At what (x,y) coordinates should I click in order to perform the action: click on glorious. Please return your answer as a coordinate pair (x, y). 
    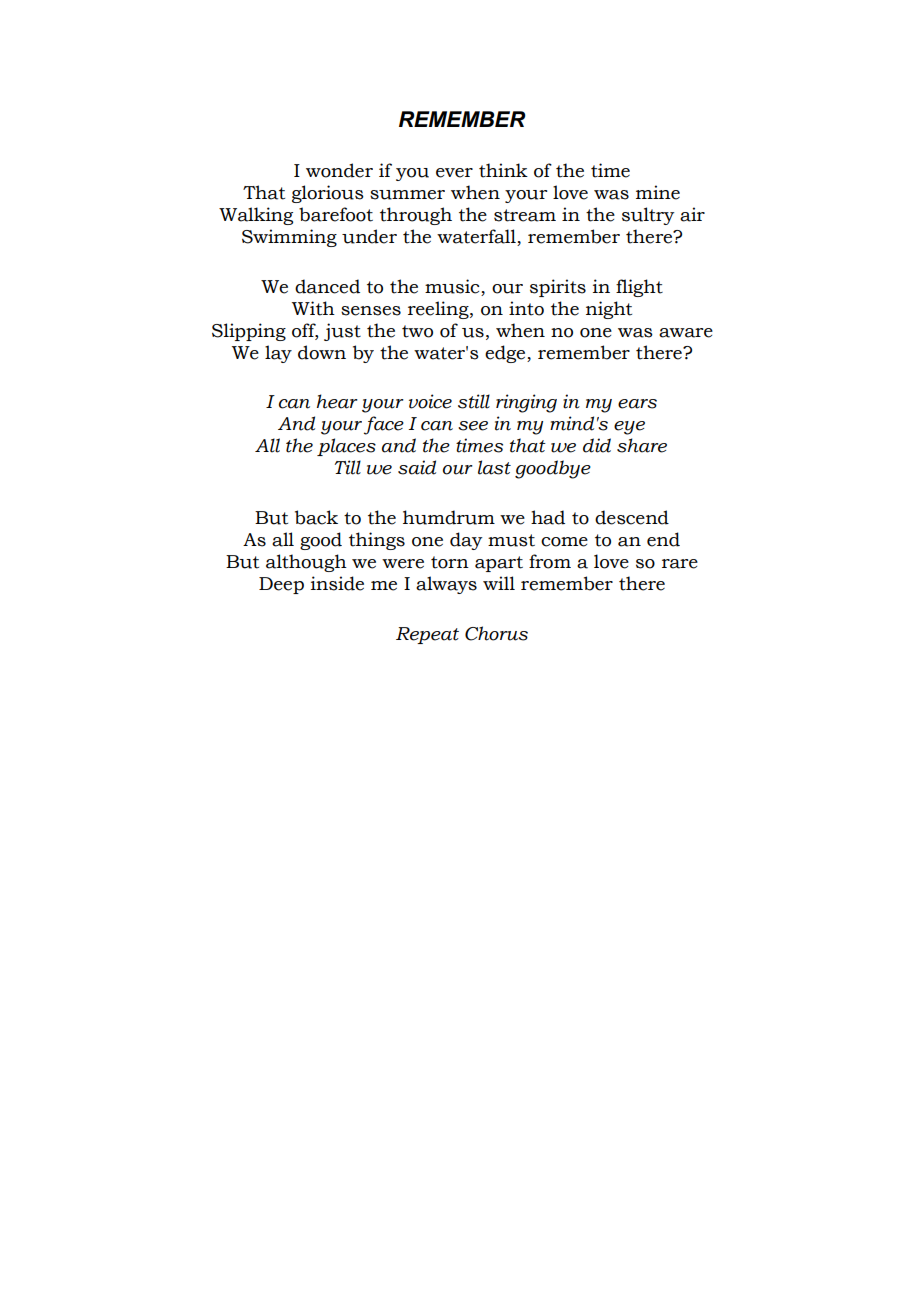
    Looking at the image, I should click on (328, 194).
